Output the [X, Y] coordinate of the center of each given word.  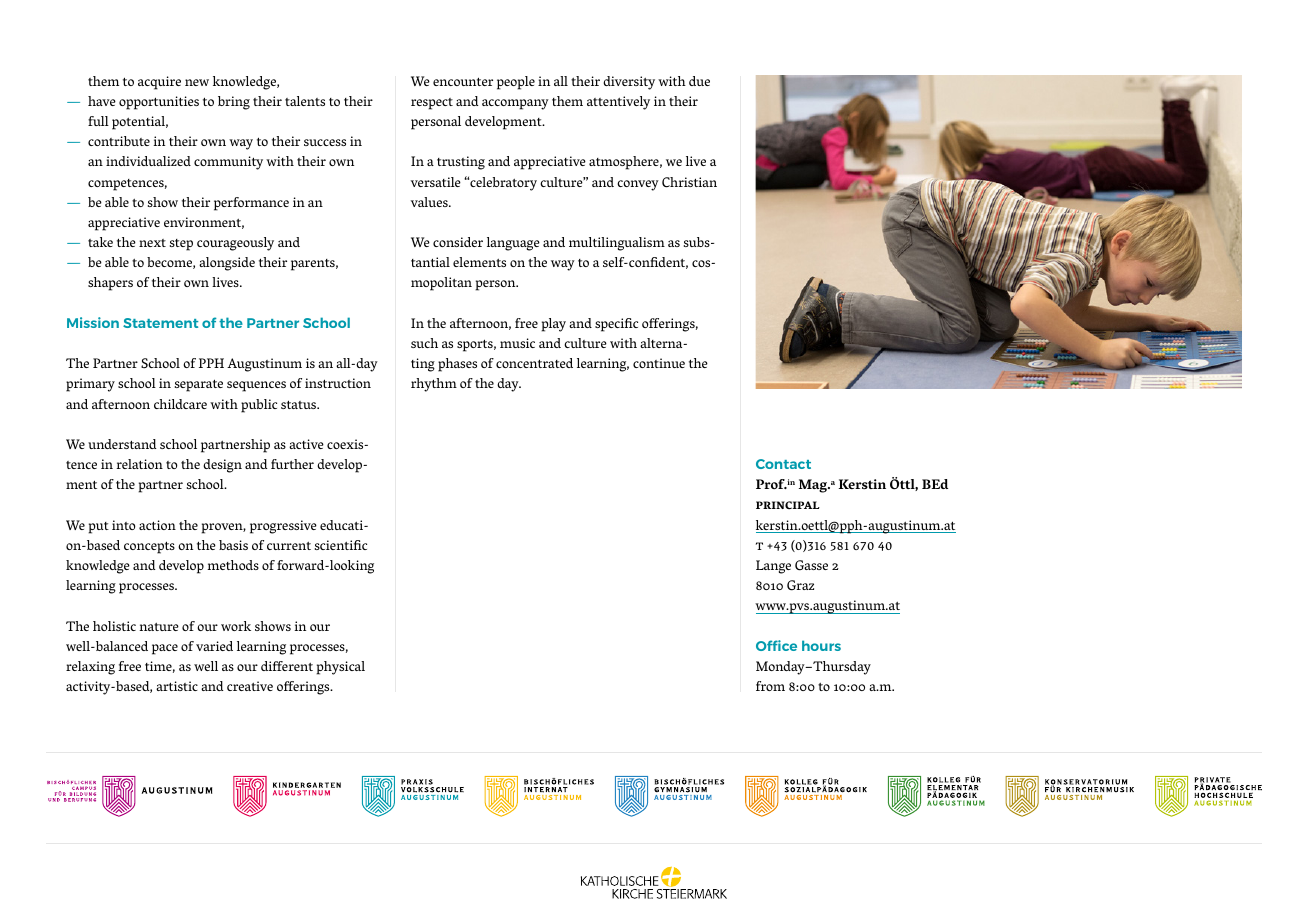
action [157, 525]
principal [788, 505]
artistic [177, 686]
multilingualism [617, 244]
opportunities [159, 103]
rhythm [434, 385]
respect [432, 104]
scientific [341, 545]
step [181, 245]
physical [340, 668]
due [699, 81]
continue [659, 363]
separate [199, 385]
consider [458, 242]
